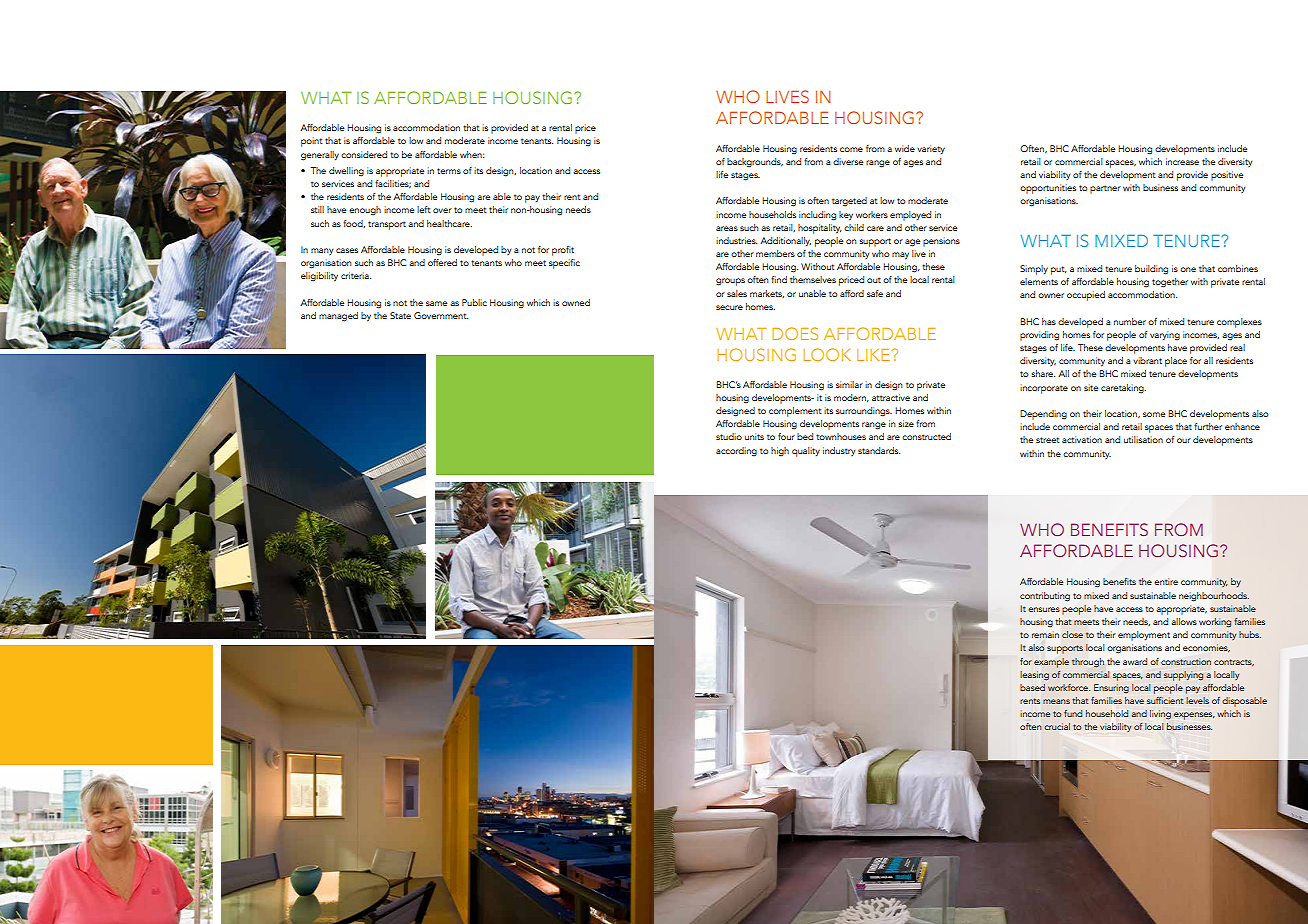 Image resolution: width=1308 pixels, height=924 pixels. I want to click on utilisation, so click(1143, 439).
